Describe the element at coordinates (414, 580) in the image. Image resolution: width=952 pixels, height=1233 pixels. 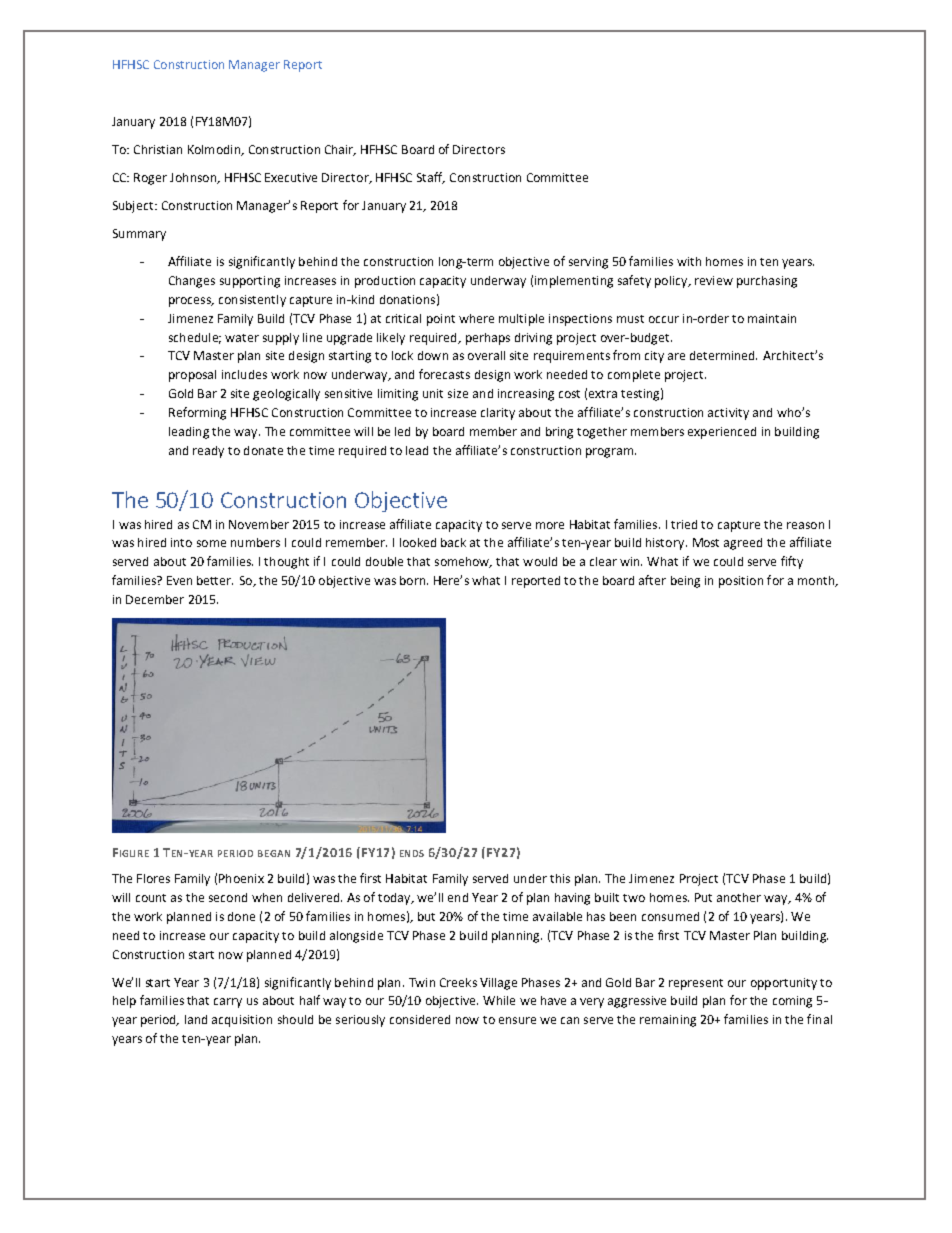
I see `born` at that location.
